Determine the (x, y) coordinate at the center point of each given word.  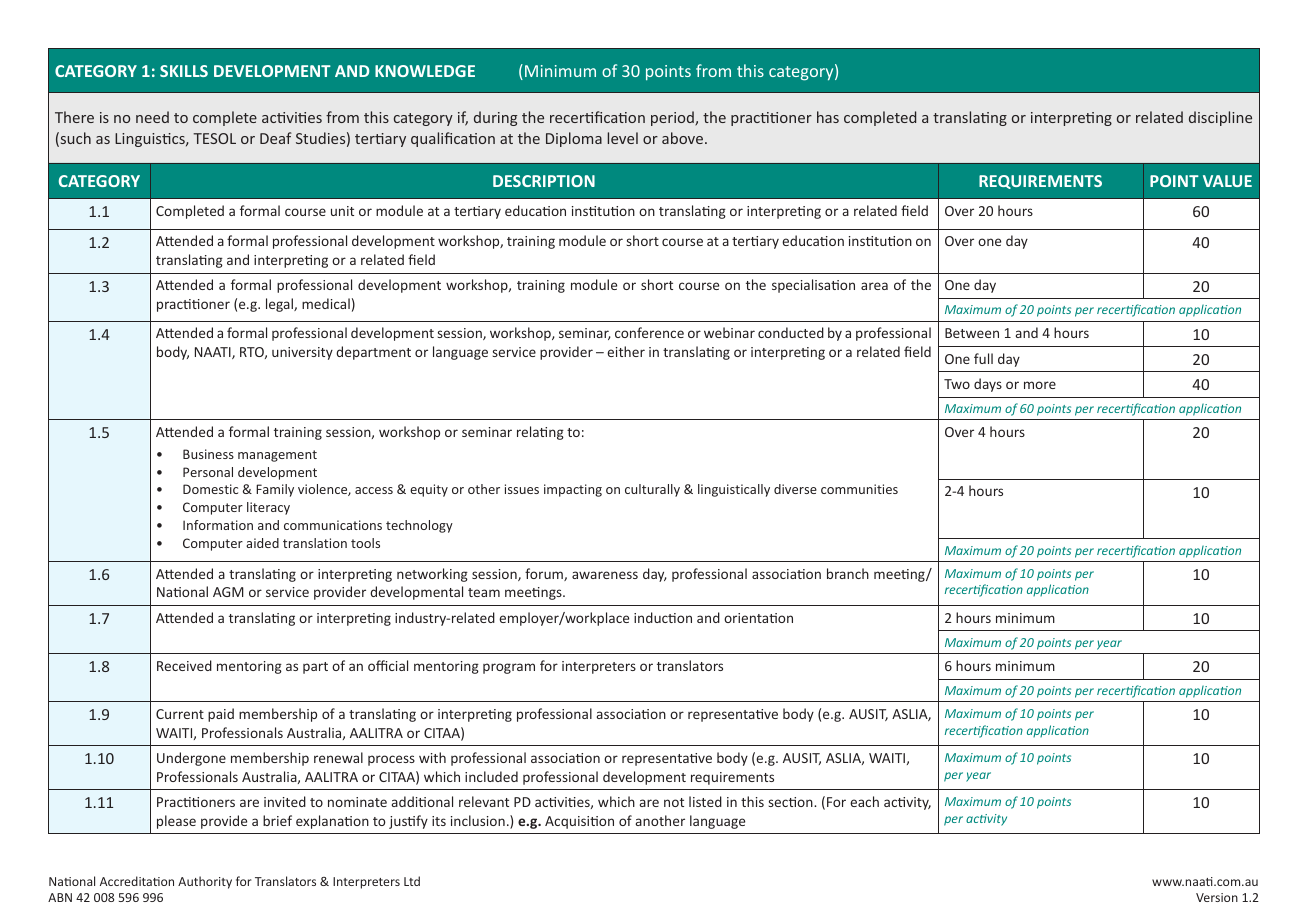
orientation (758, 618)
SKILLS (184, 71)
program (509, 668)
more (1040, 385)
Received (184, 665)
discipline (1220, 118)
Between (972, 333)
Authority (205, 882)
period (673, 118)
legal (280, 305)
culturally (652, 490)
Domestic (210, 489)
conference (649, 332)
